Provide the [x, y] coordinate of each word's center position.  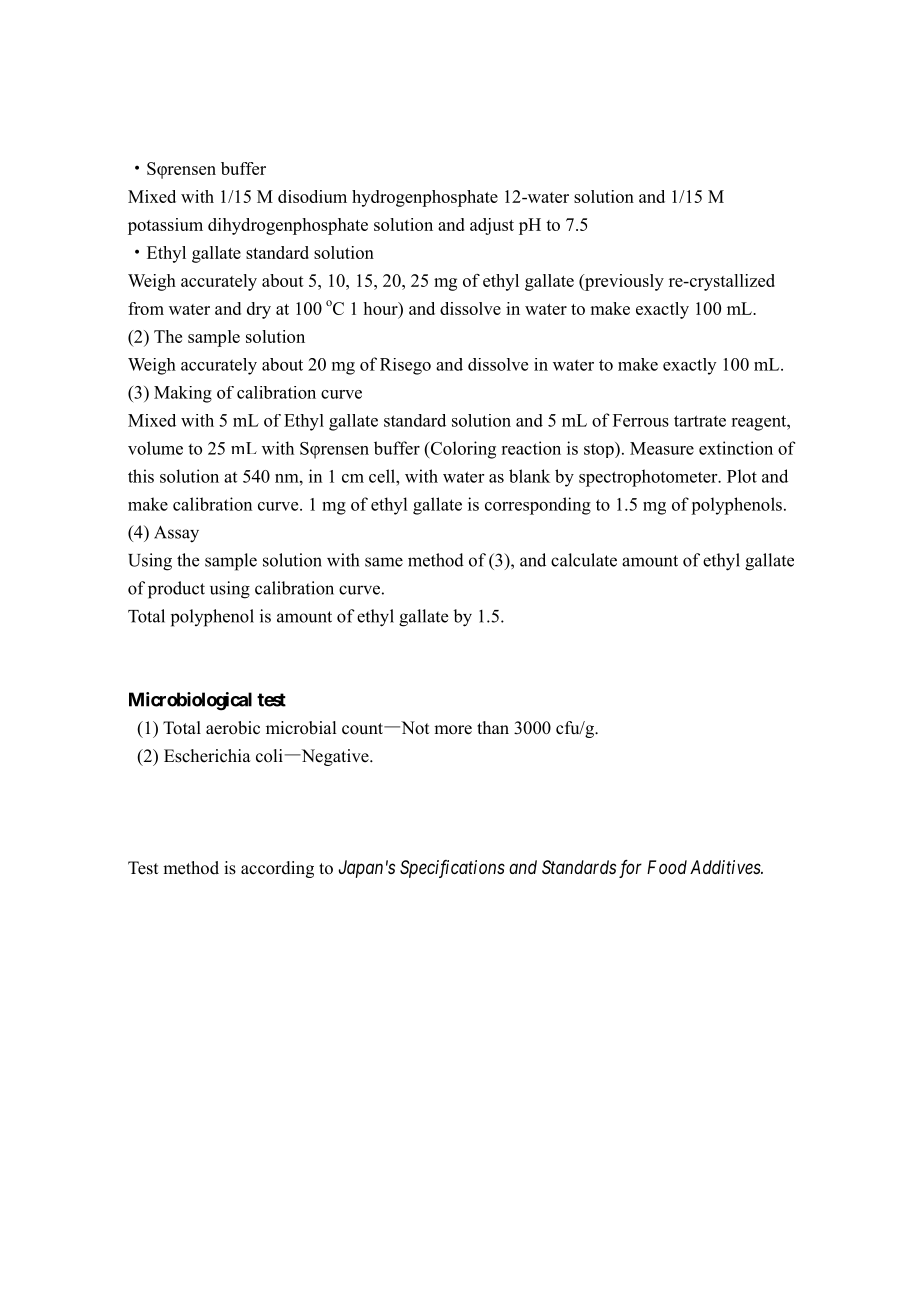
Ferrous [641, 420]
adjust [492, 226]
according [277, 869]
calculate [584, 560]
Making [183, 394]
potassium [165, 226]
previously [623, 282]
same [384, 562]
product [176, 590]
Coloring [462, 450]
